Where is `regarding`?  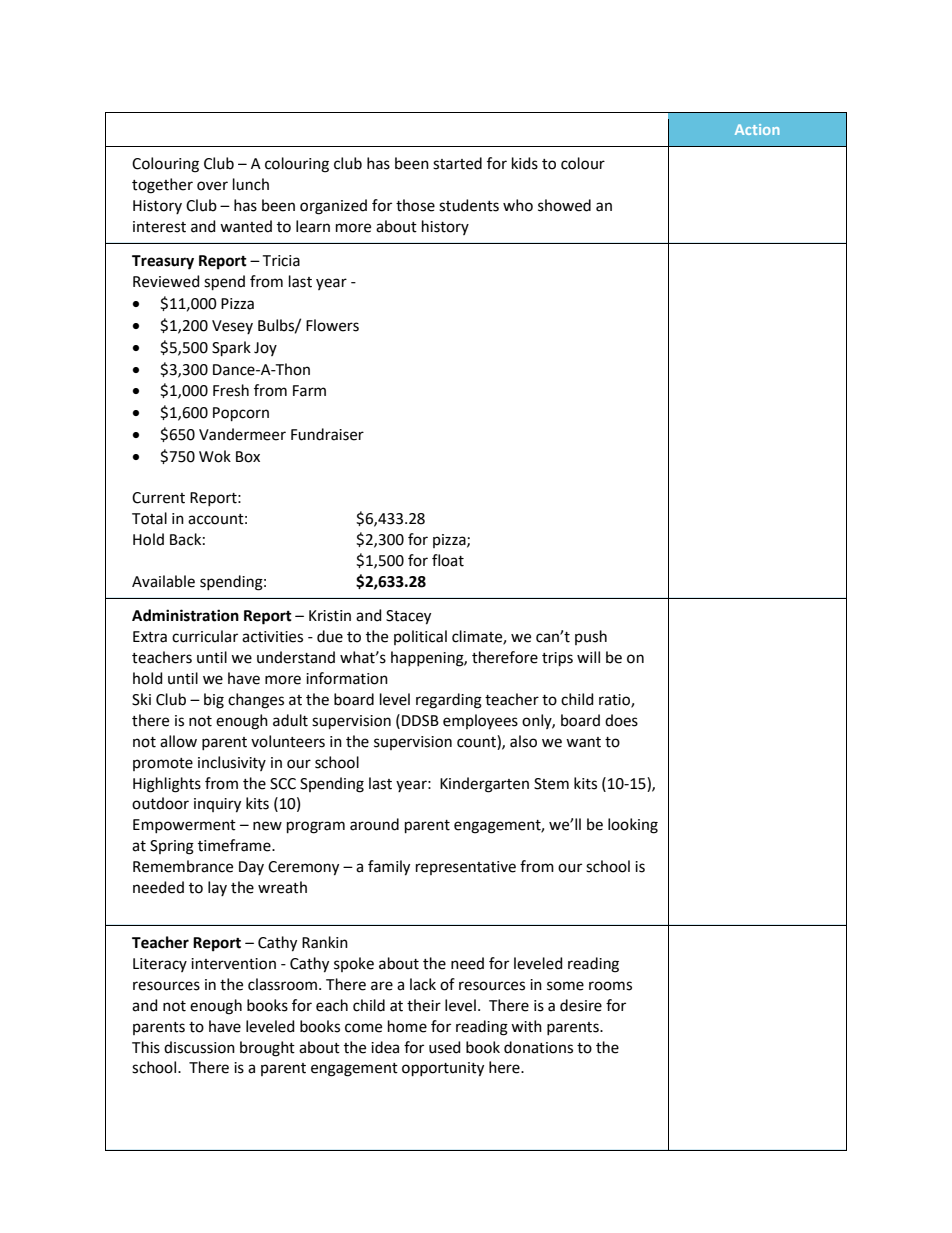
regarding is located at coordinates (449, 701).
